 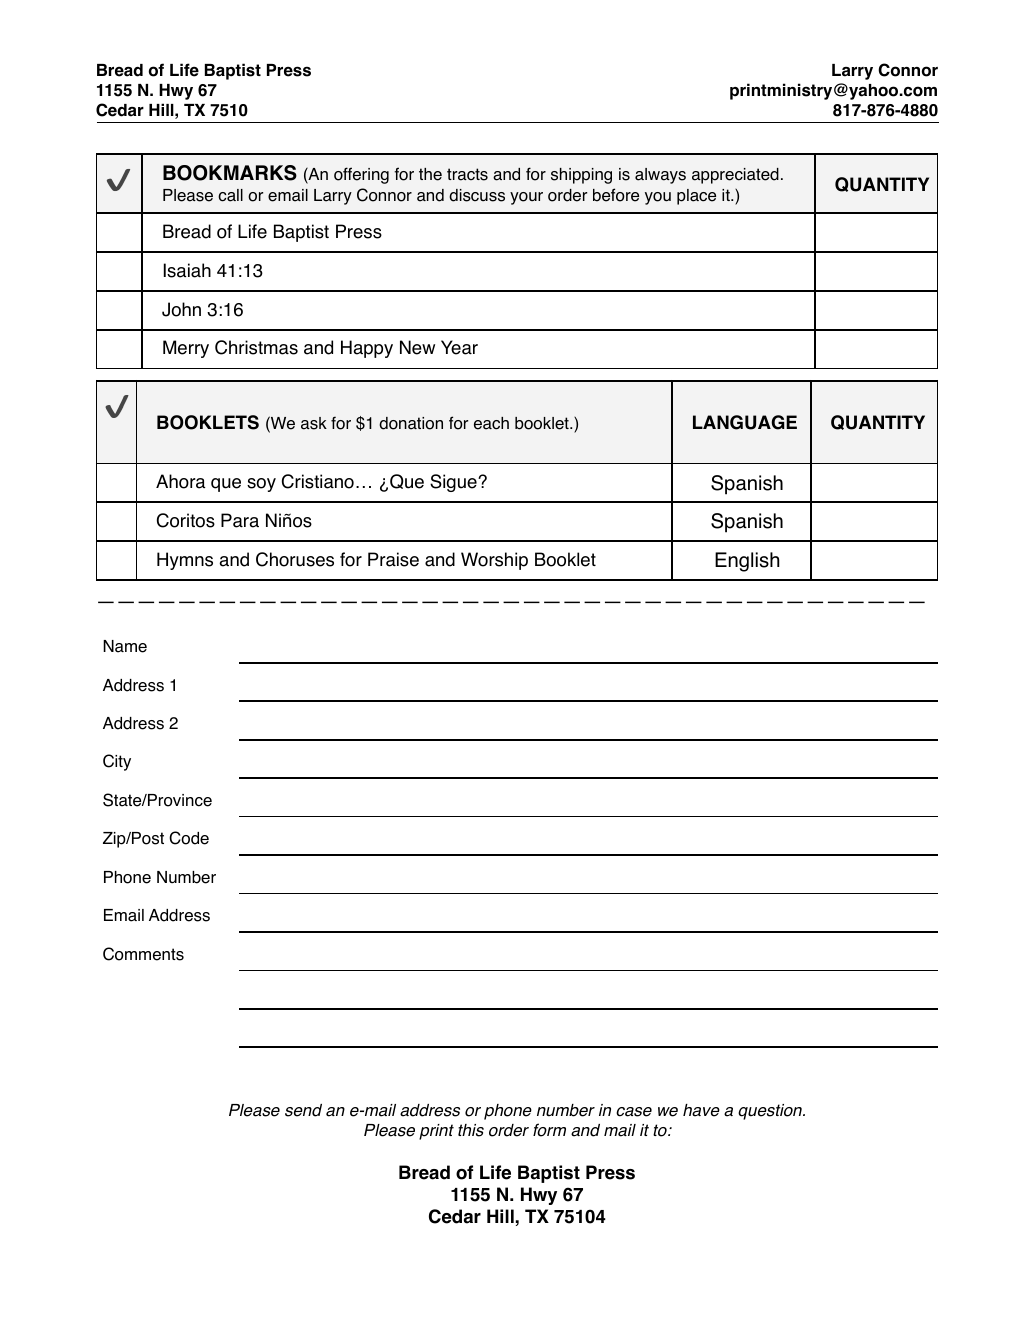 What do you see at coordinates (230, 195) in the image?
I see `call` at bounding box center [230, 195].
